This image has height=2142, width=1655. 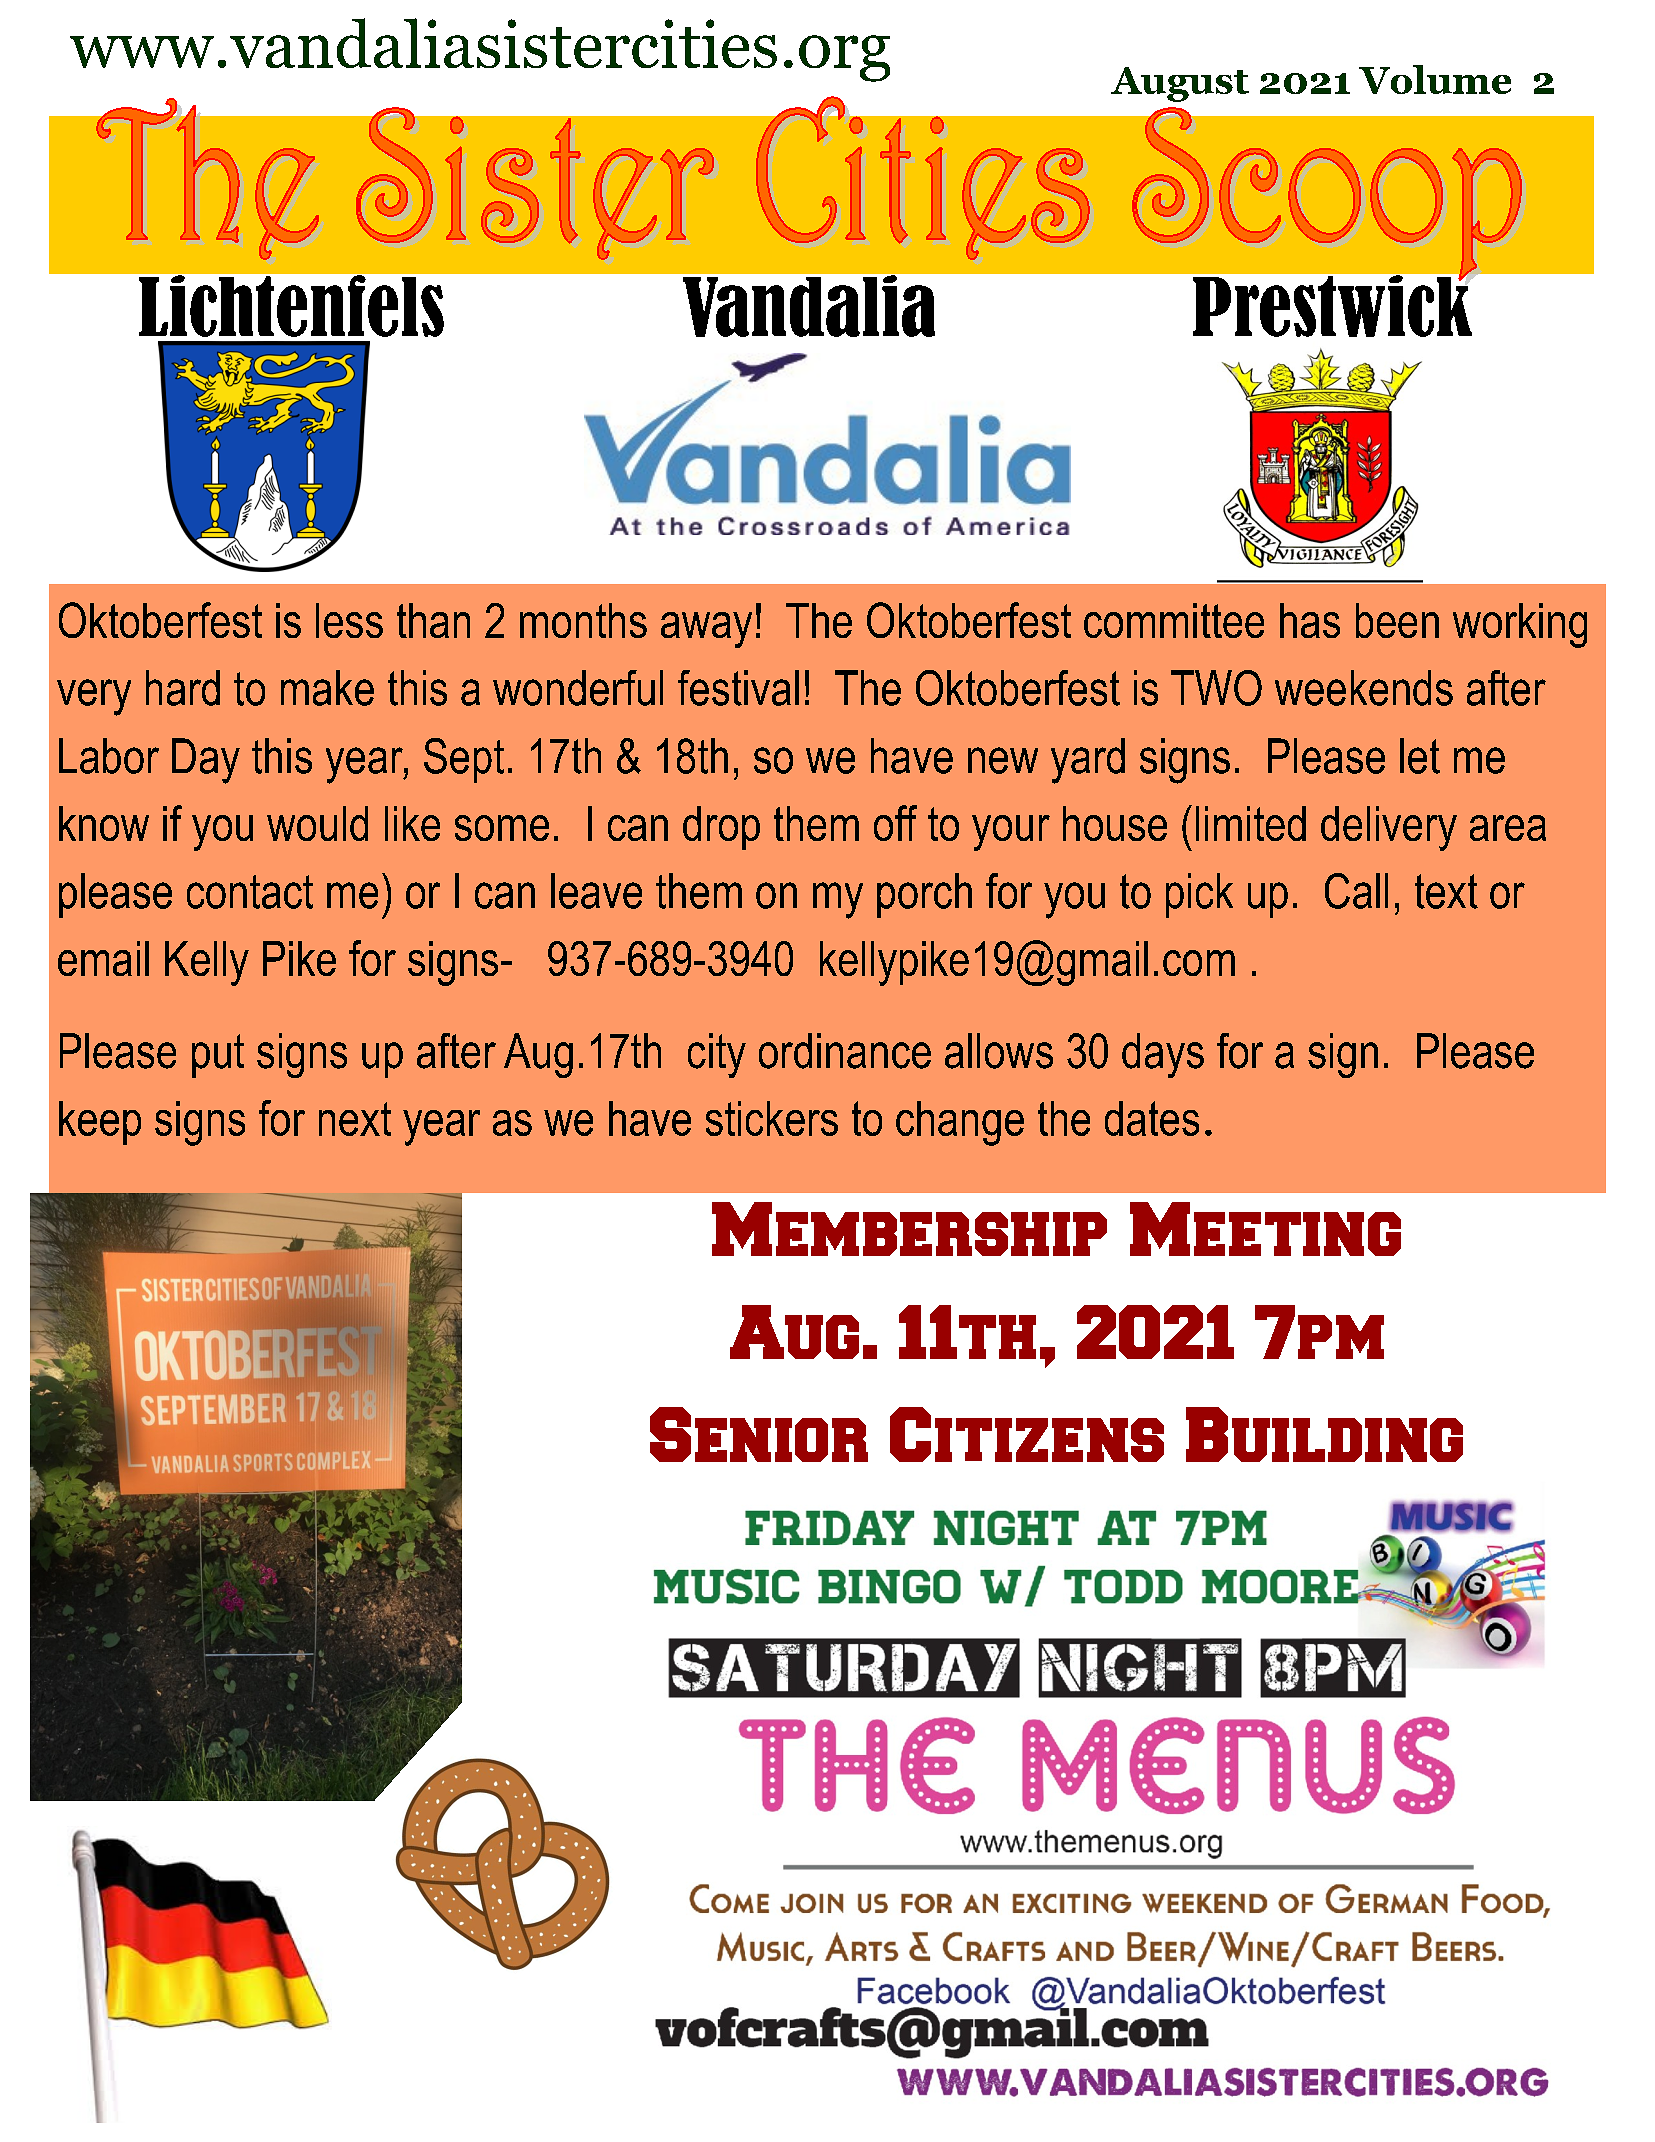 What do you see at coordinates (317, 823) in the image?
I see `would` at bounding box center [317, 823].
